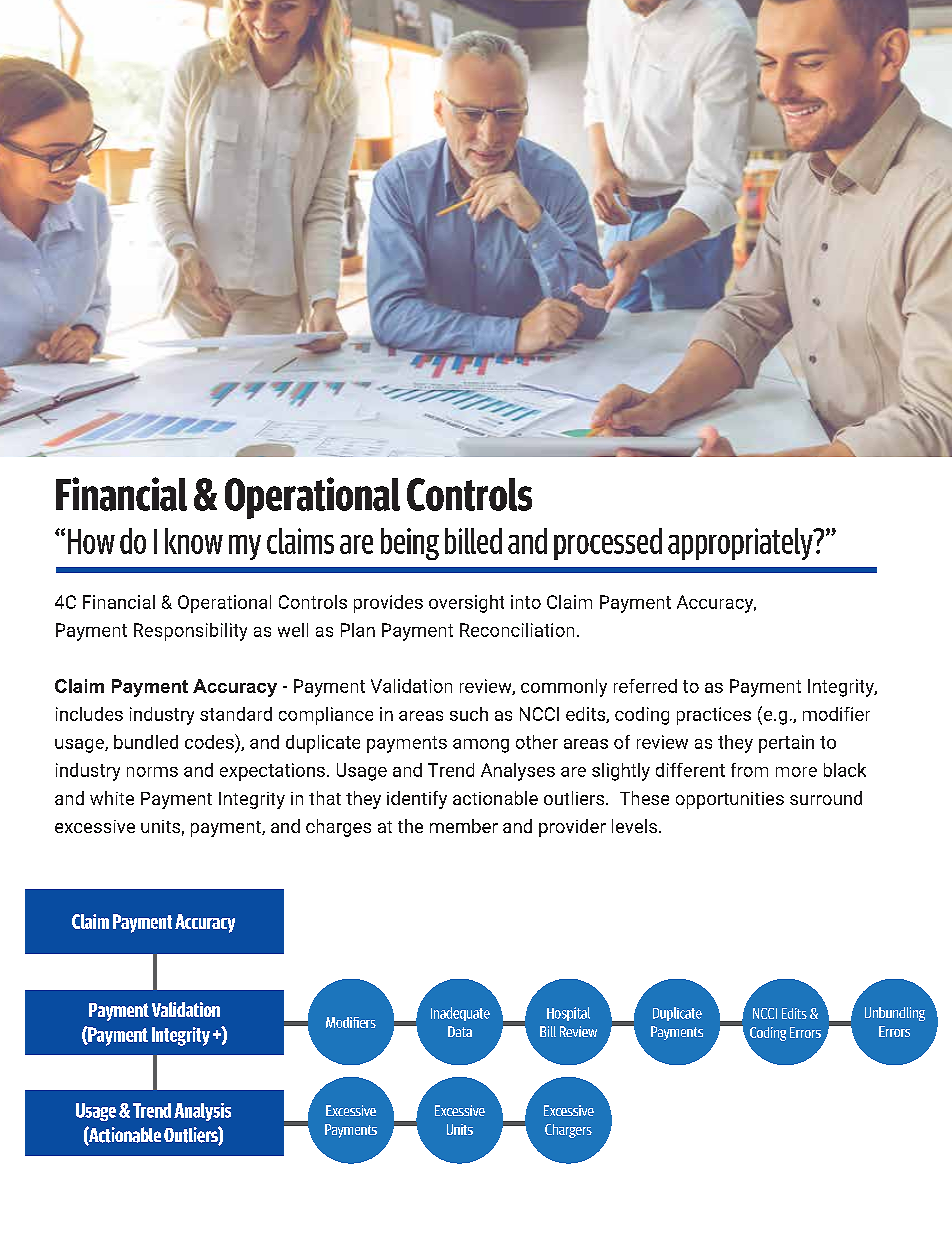 Image resolution: width=952 pixels, height=1233 pixels. I want to click on Inadequate, so click(460, 1014).
